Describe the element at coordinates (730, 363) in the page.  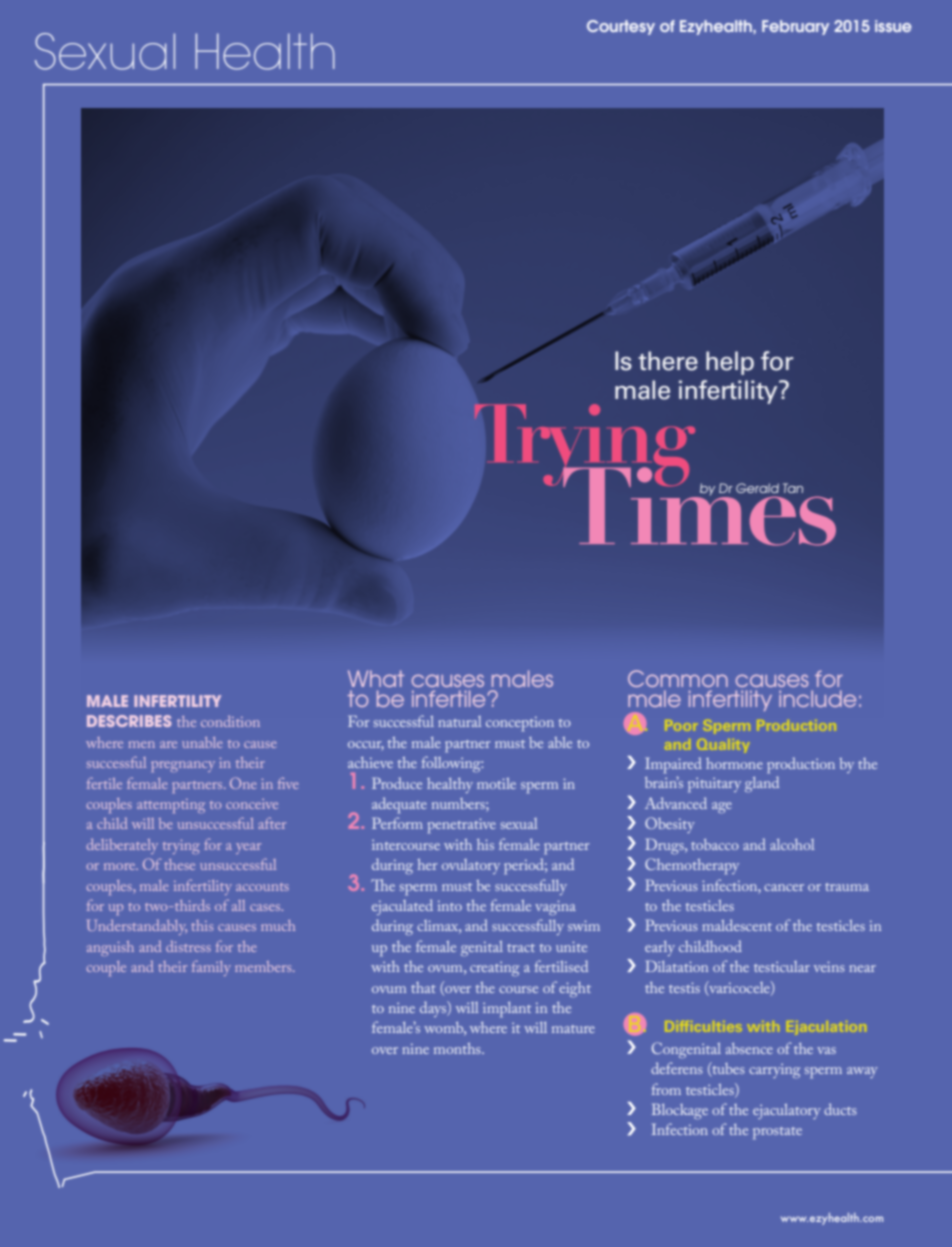
I see `help` at that location.
